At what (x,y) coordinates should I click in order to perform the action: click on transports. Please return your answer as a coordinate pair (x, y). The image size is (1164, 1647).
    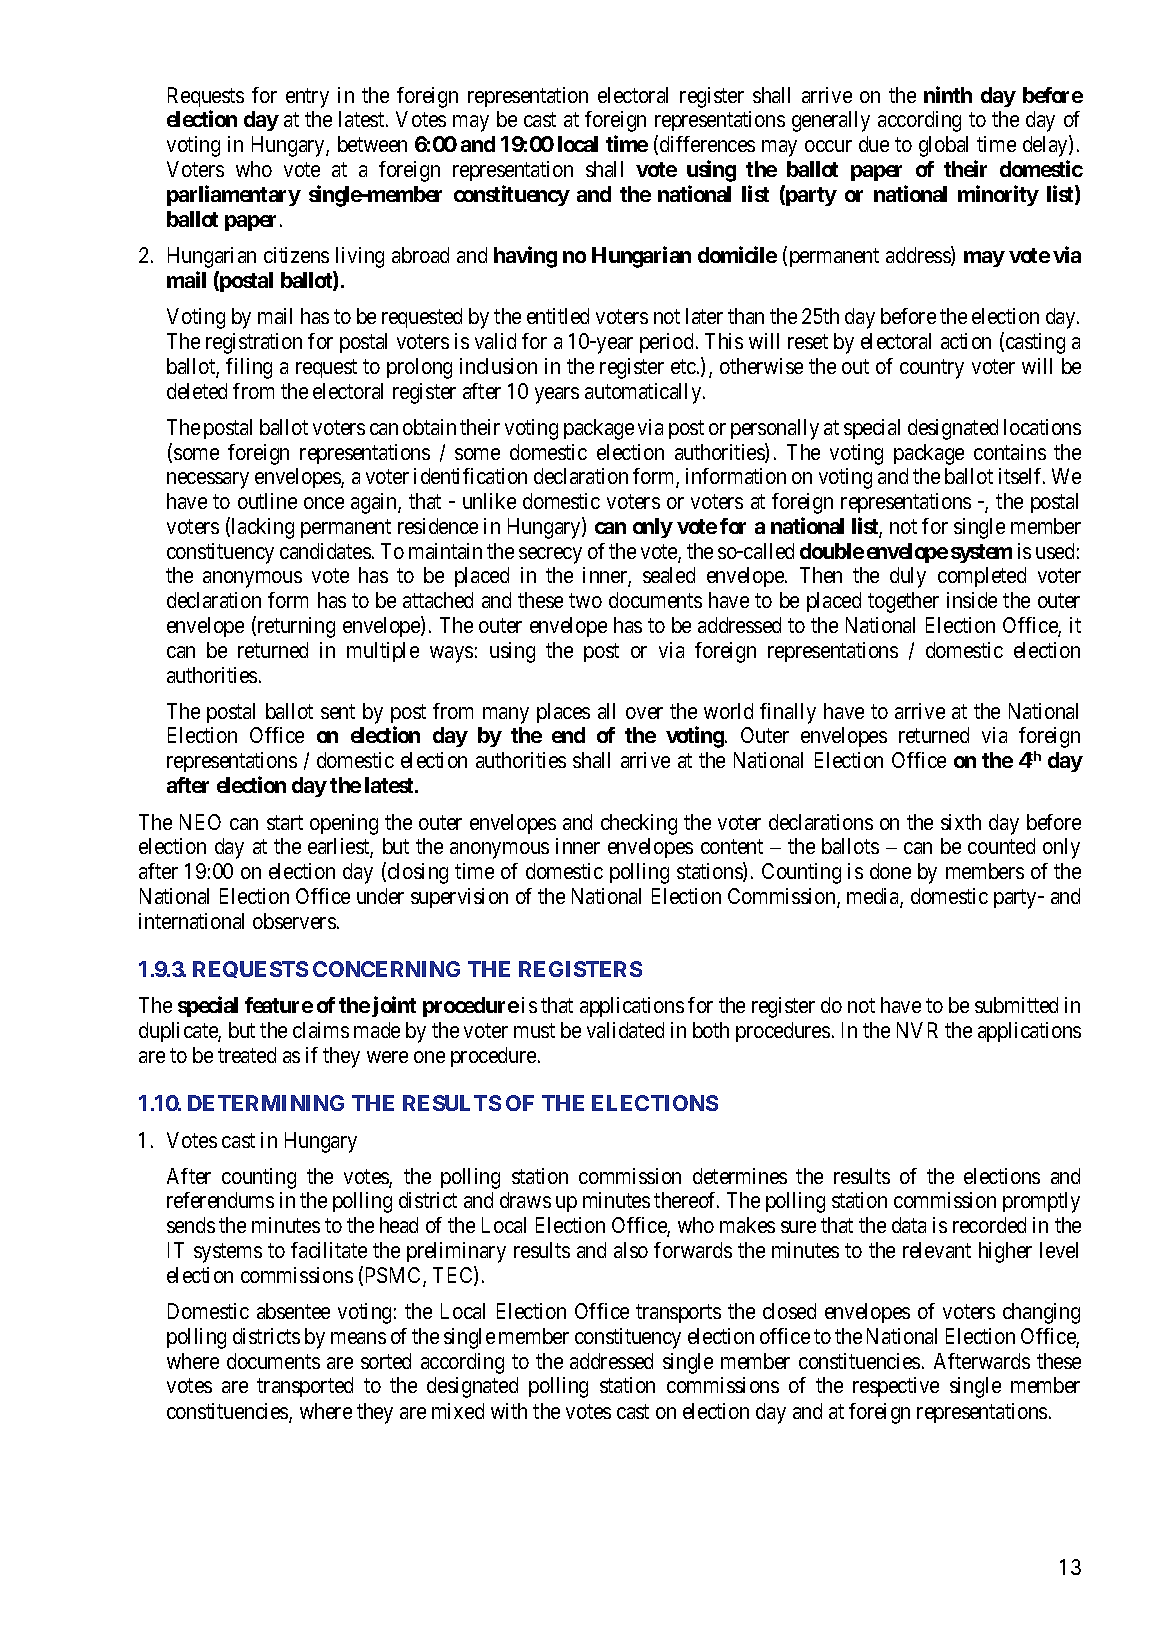
    Looking at the image, I should click on (678, 1314).
